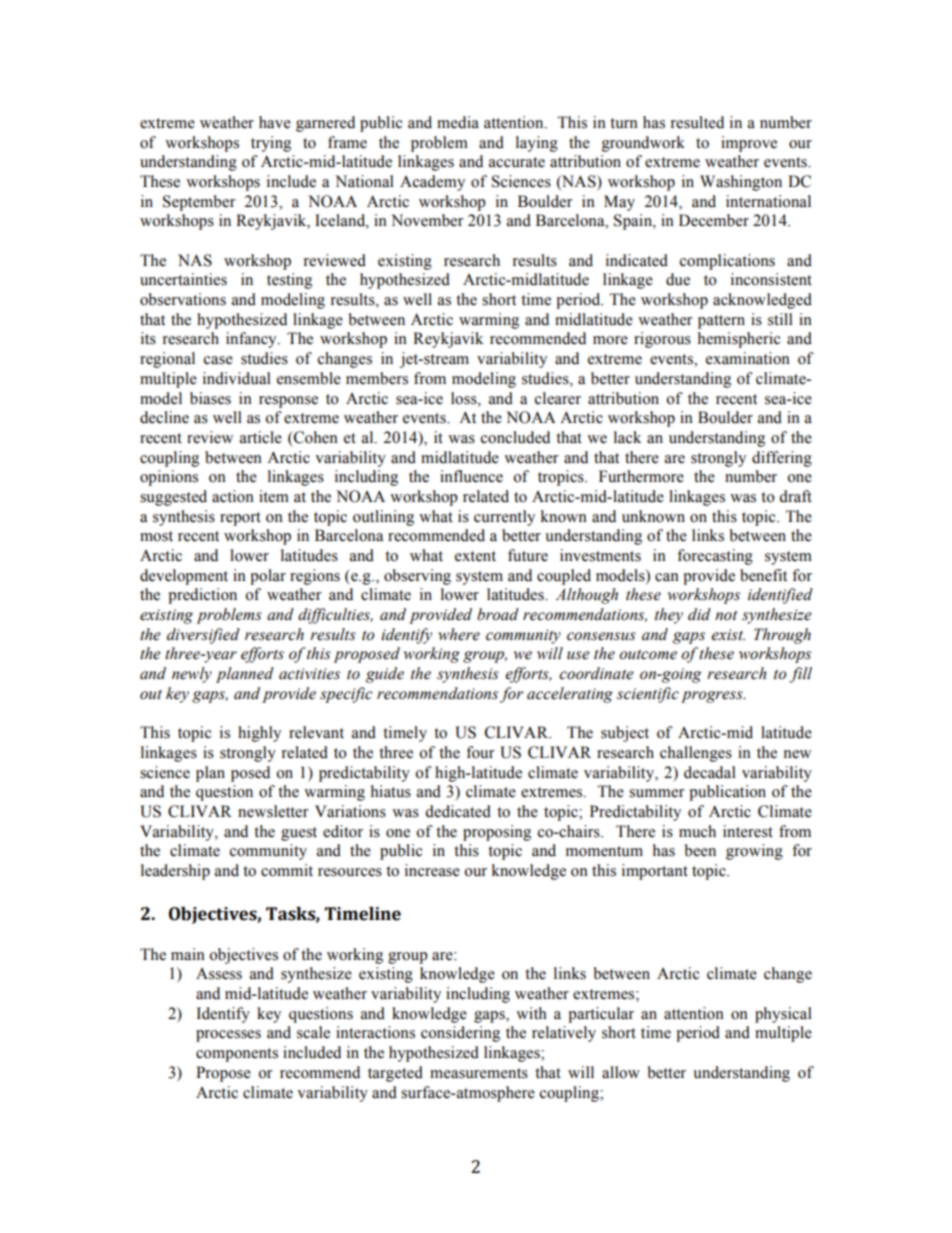 This image has height=1233, width=952. What do you see at coordinates (458, 122) in the image?
I see `media` at bounding box center [458, 122].
